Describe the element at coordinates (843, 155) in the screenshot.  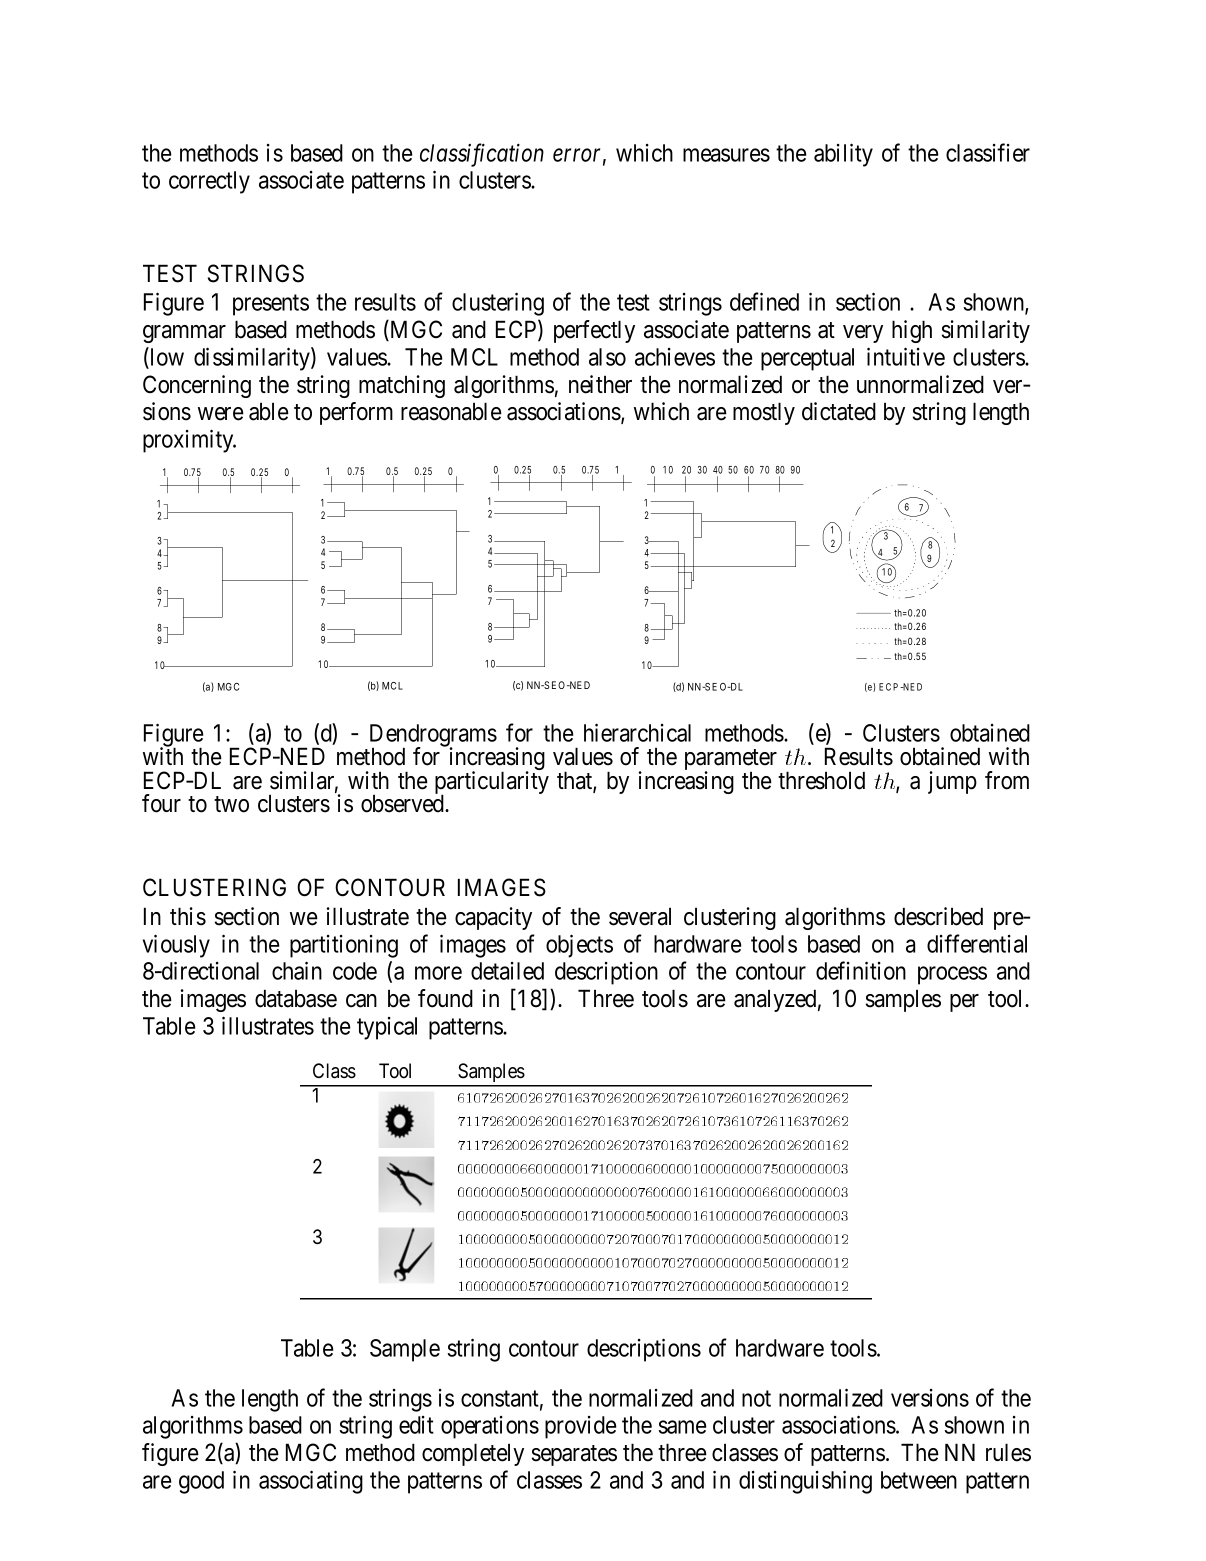
I see `ability` at that location.
